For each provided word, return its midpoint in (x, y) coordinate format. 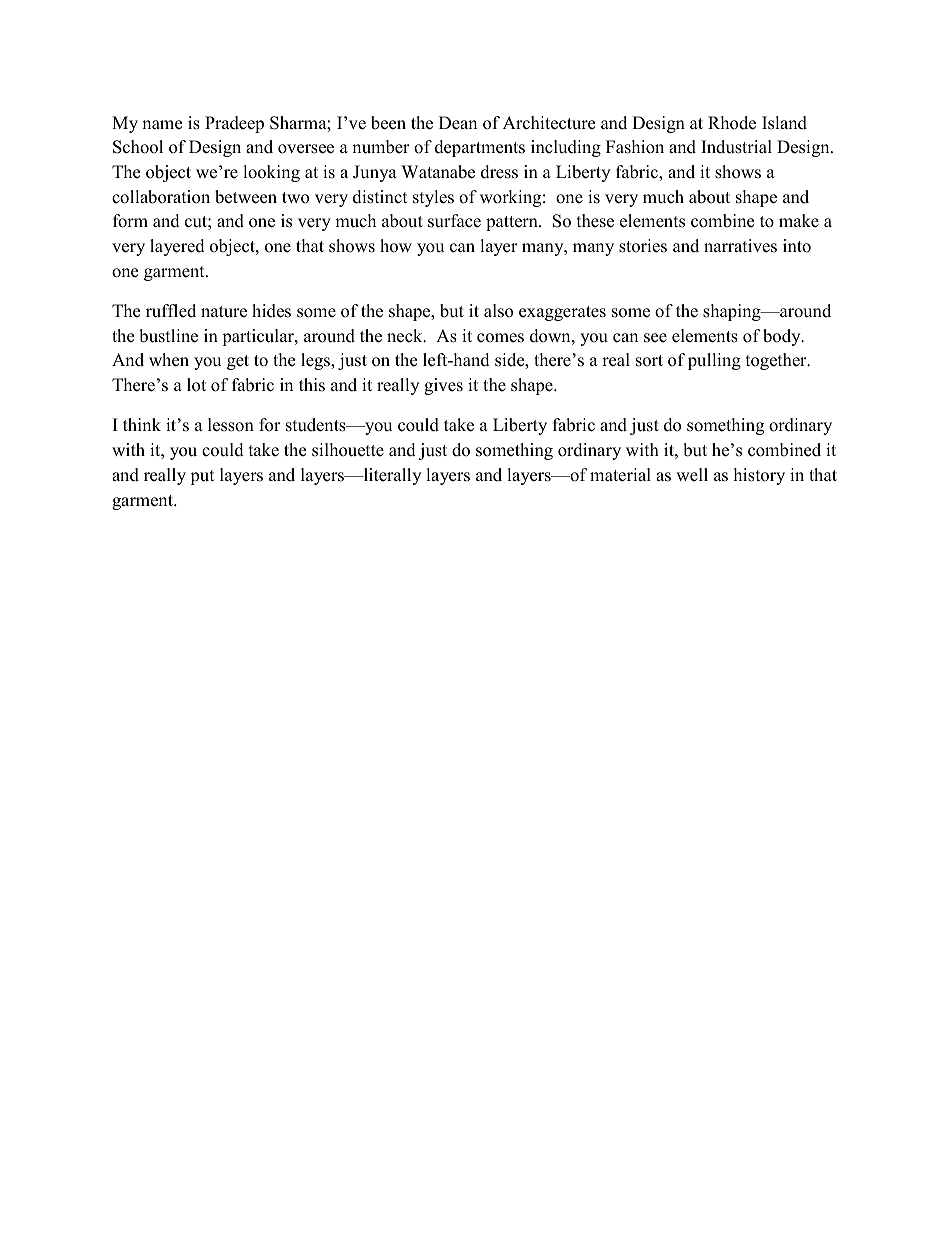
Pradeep (234, 124)
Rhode (732, 123)
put (202, 477)
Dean (458, 123)
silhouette (348, 450)
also (498, 311)
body (783, 337)
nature (224, 312)
